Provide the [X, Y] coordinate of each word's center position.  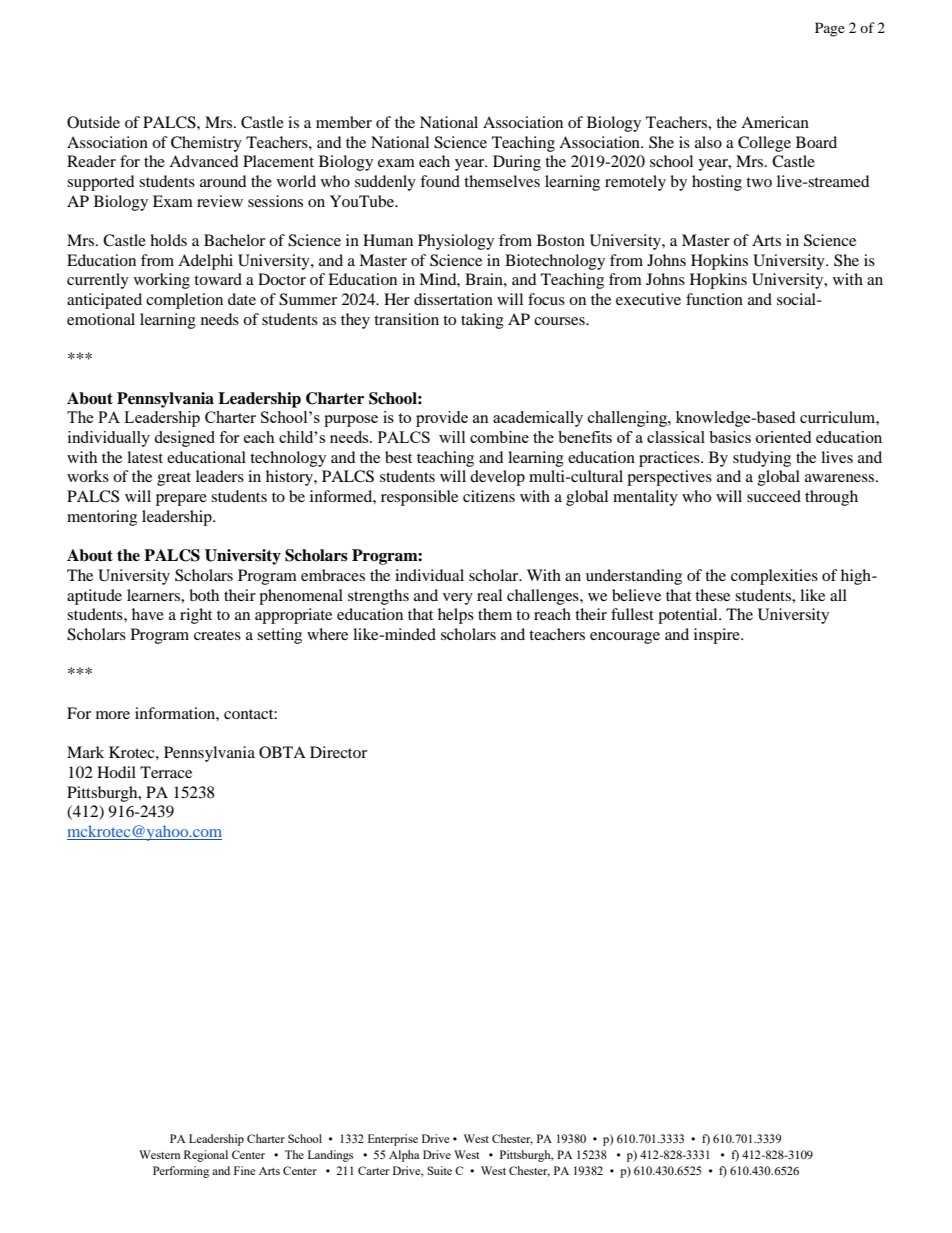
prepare [181, 500]
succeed [774, 496]
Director [338, 752]
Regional [206, 1156]
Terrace [166, 772]
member [344, 122]
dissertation [453, 299]
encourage [625, 638]
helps [456, 616]
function [714, 299]
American [775, 122]
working [162, 281]
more [113, 715]
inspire [718, 636]
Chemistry [206, 144]
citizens [489, 496]
